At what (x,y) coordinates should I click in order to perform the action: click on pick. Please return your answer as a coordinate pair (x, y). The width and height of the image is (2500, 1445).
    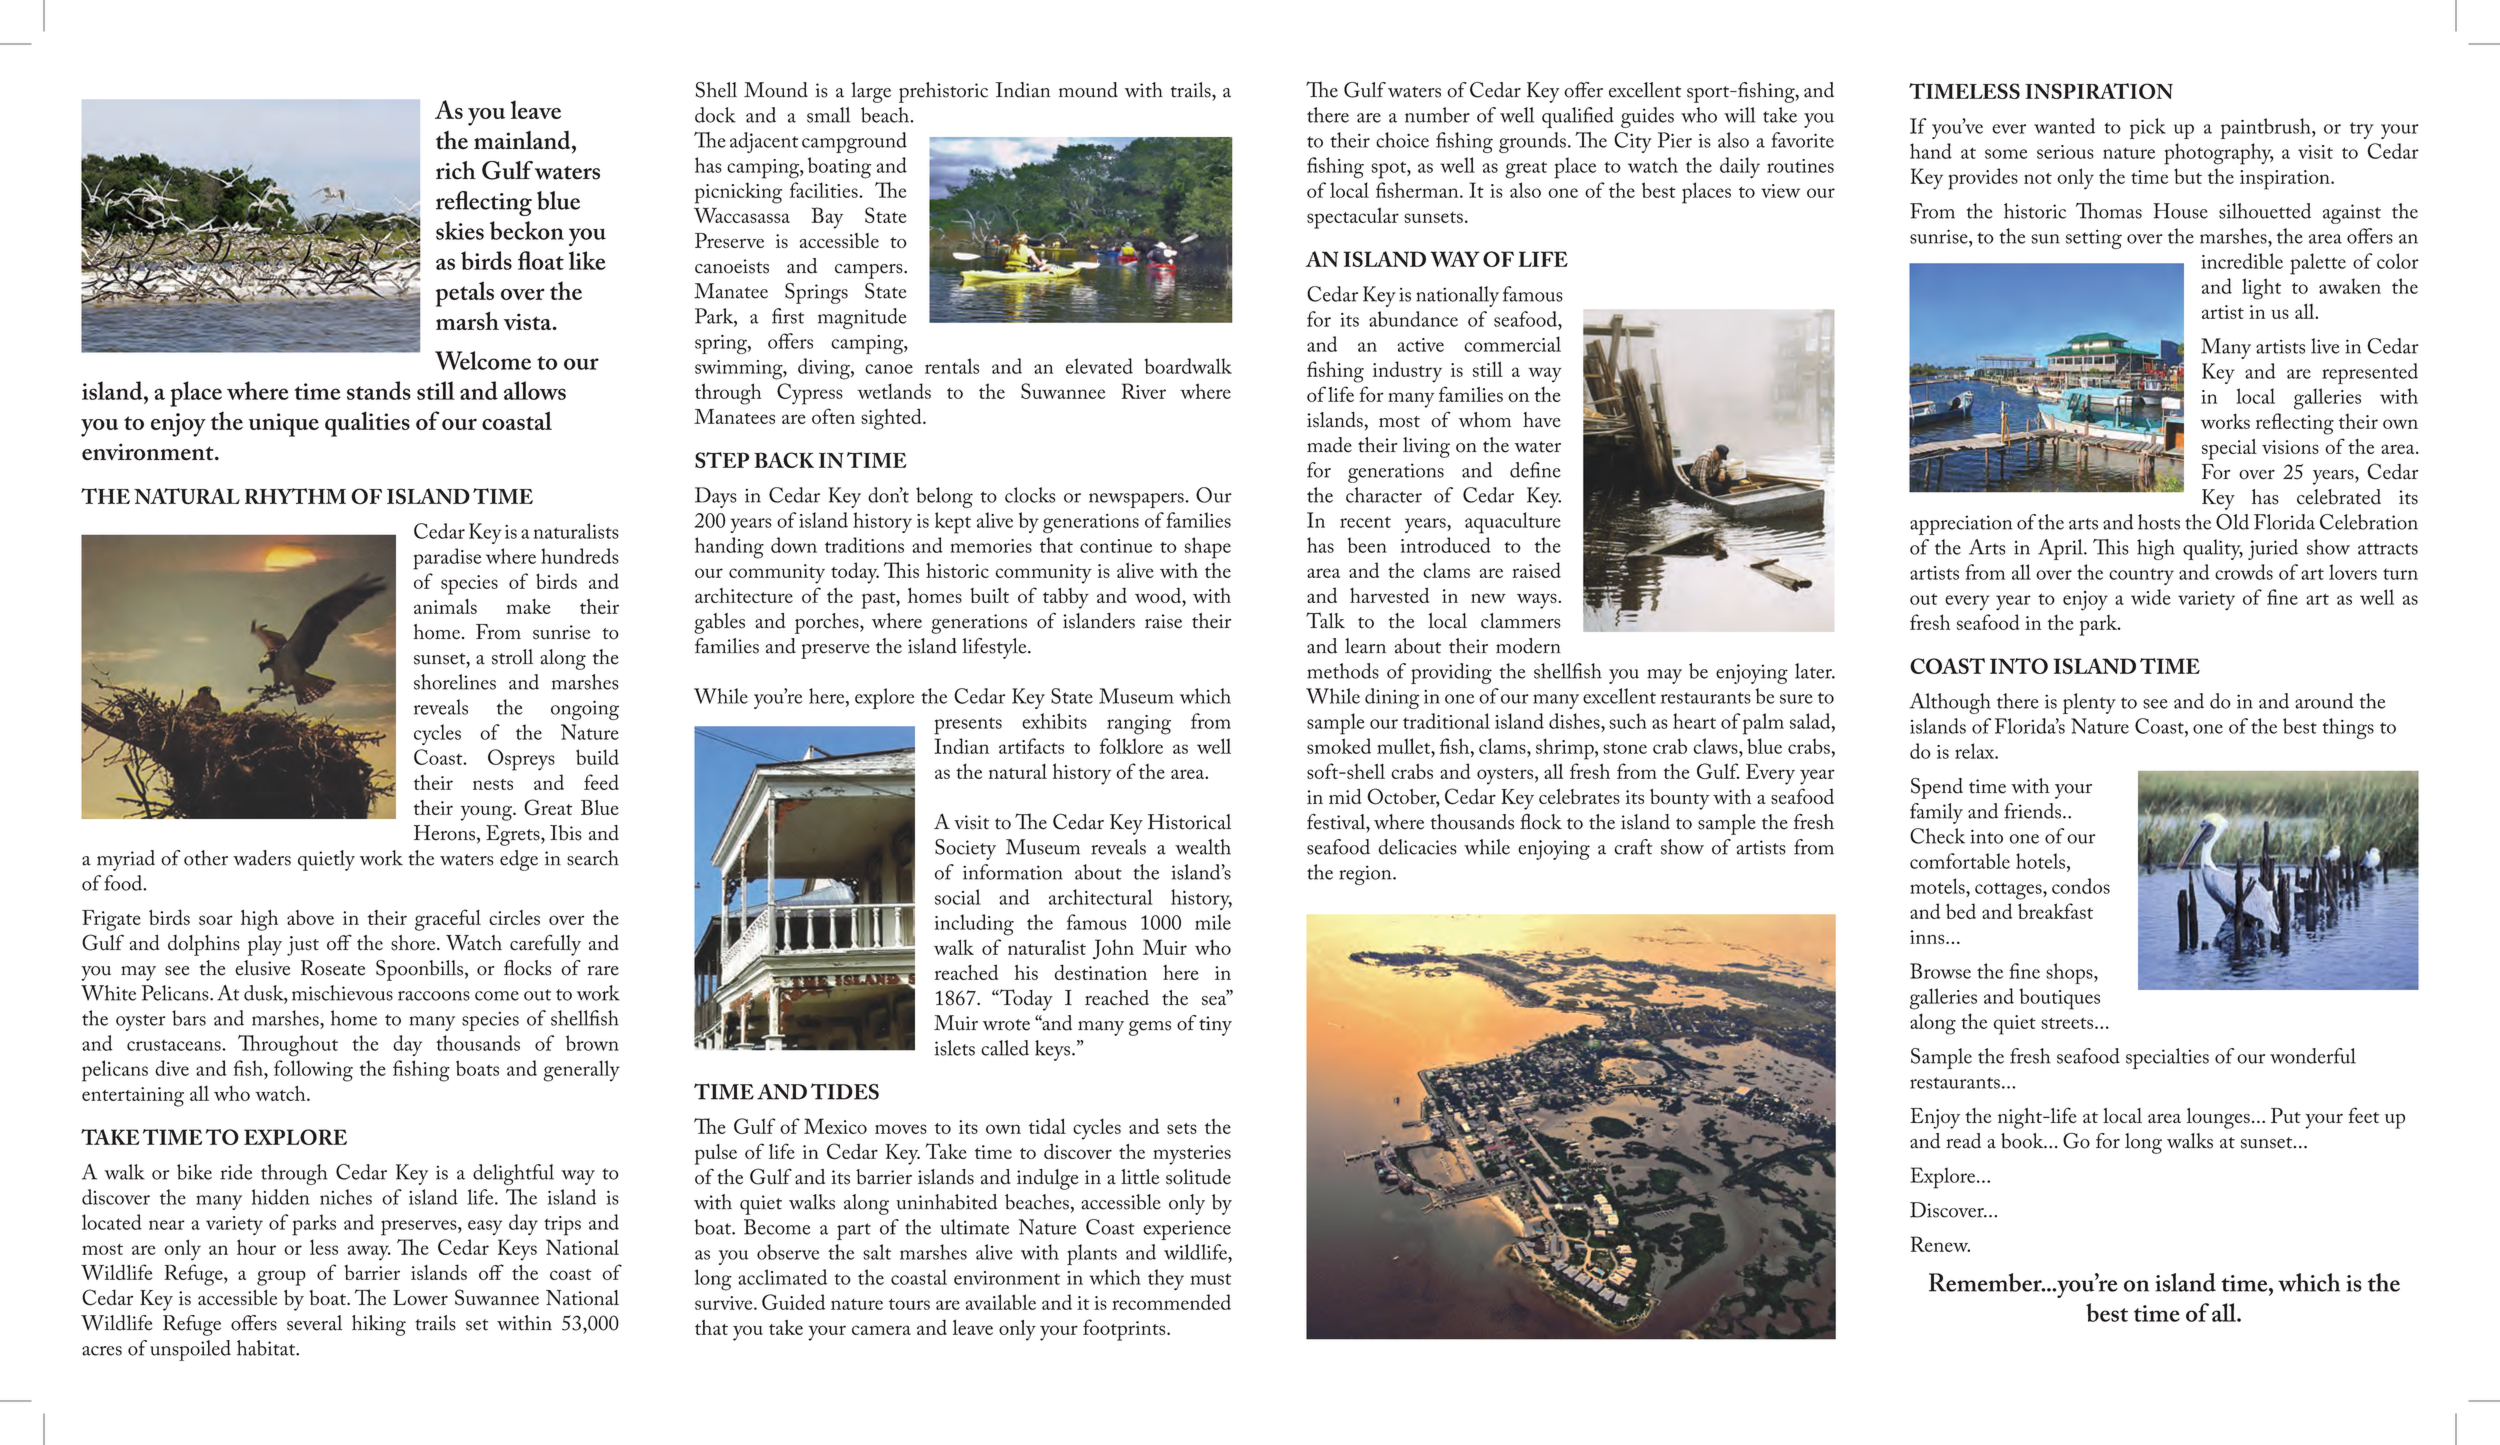
    Looking at the image, I should click on (2148, 128).
